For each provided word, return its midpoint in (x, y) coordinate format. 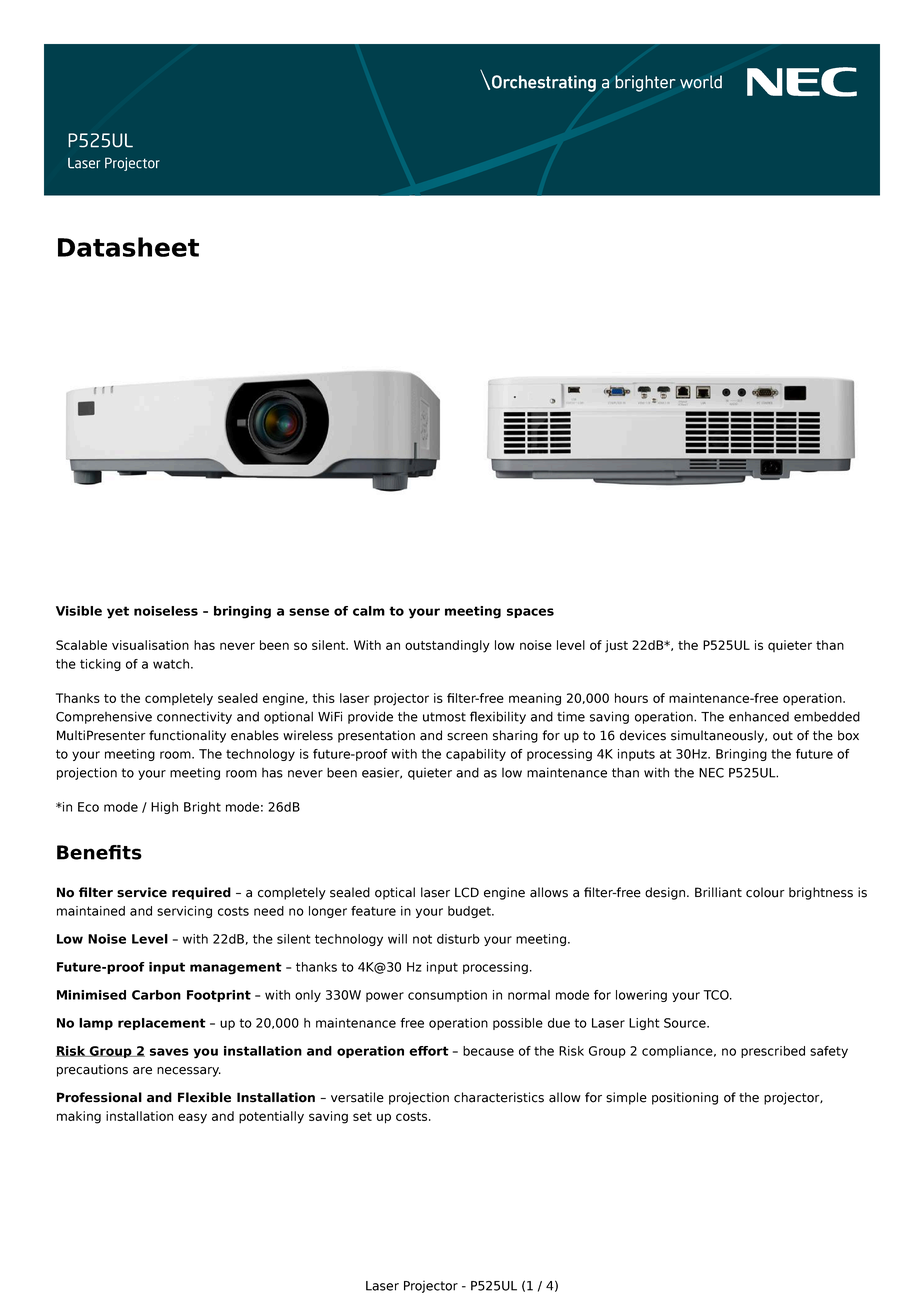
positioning (685, 1098)
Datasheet (128, 247)
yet (118, 612)
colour (765, 892)
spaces (530, 613)
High (164, 808)
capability (476, 755)
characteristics (499, 1097)
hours (631, 698)
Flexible (204, 1097)
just (616, 646)
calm (369, 611)
